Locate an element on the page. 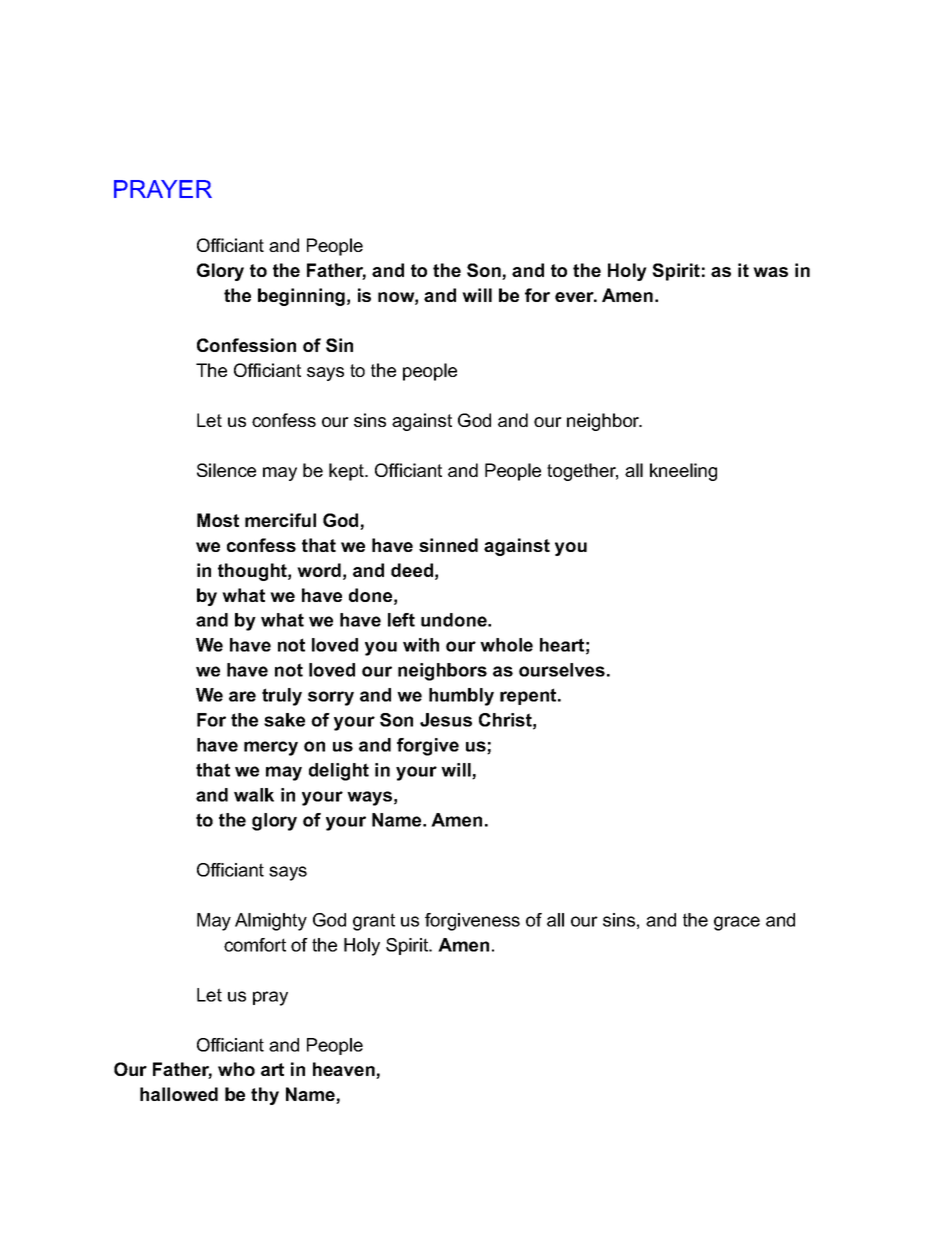 The height and width of the image is (1233, 952). together is located at coordinates (582, 472).
